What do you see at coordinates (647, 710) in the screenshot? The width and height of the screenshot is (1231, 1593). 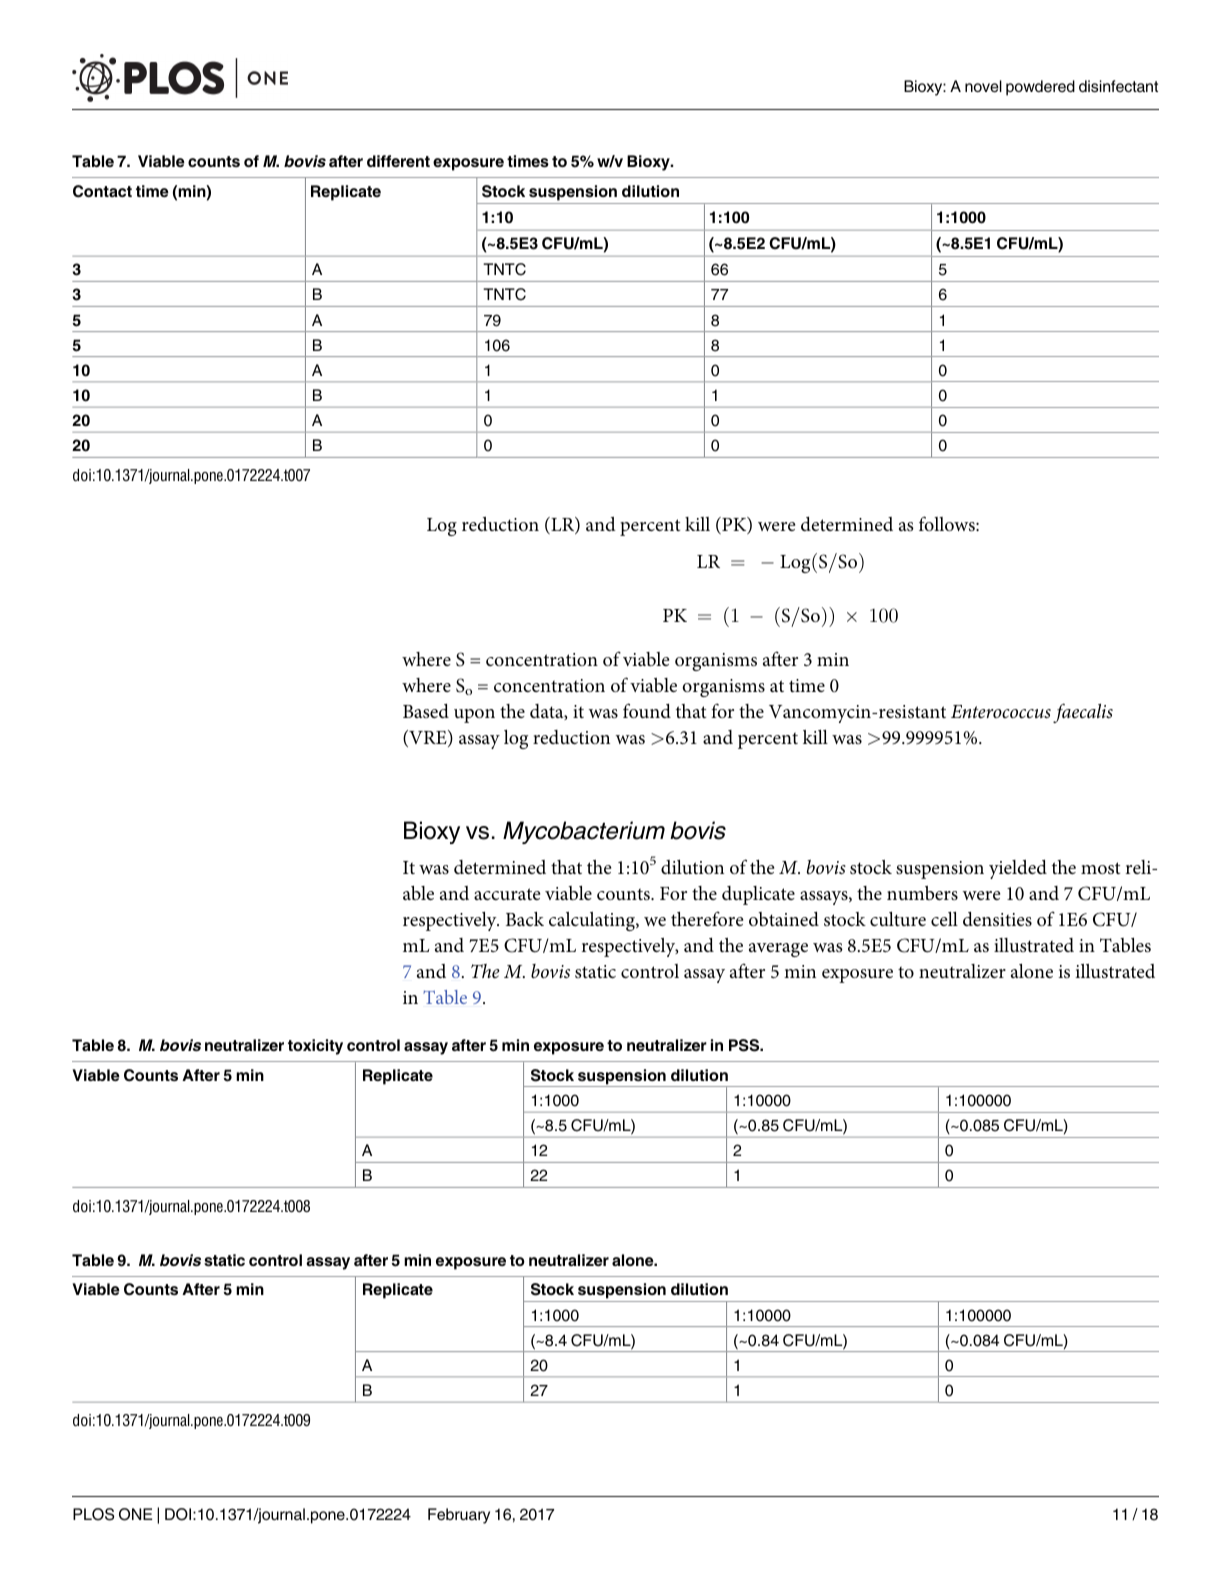 I see `found` at bounding box center [647, 710].
